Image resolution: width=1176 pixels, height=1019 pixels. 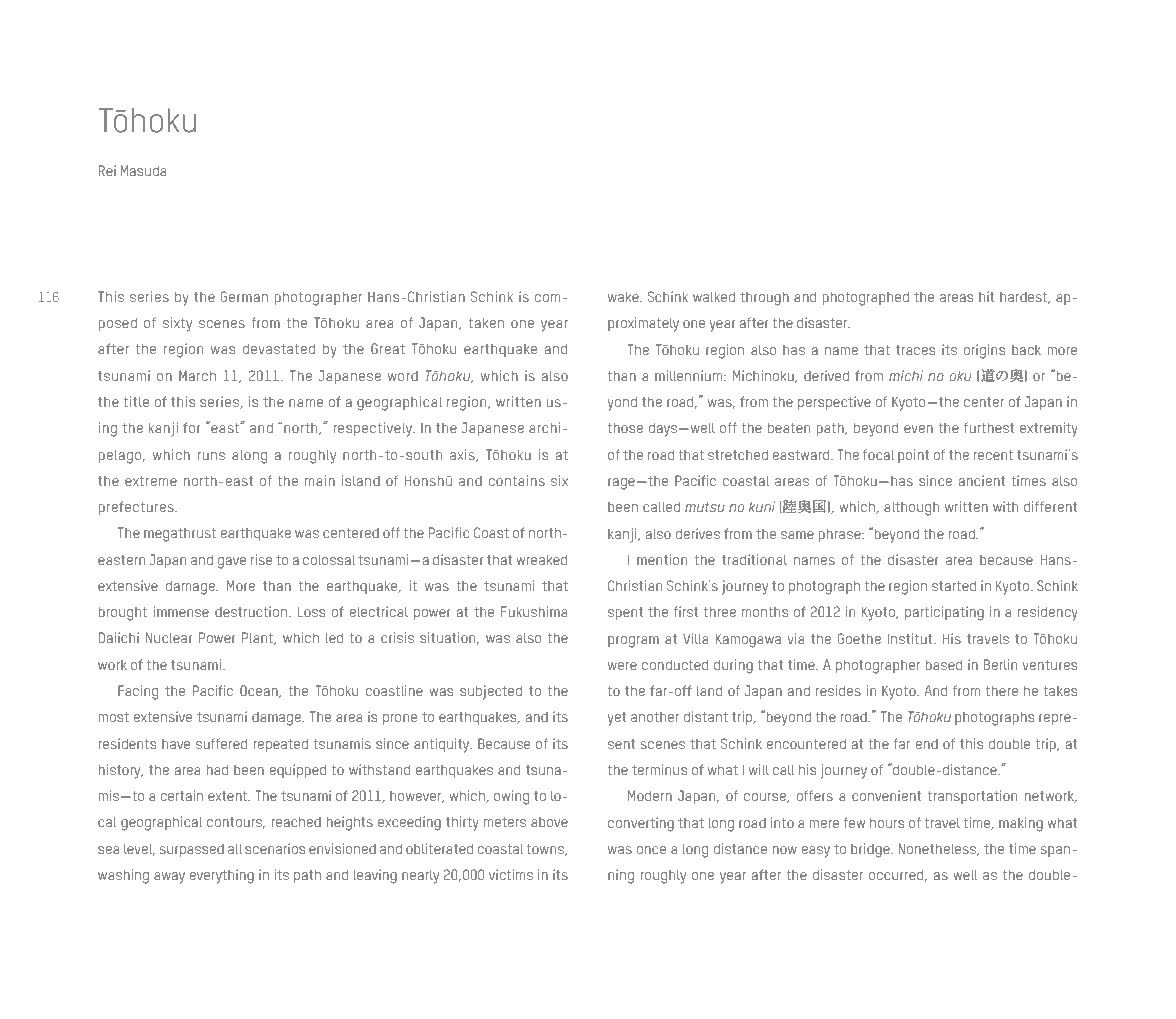 What do you see at coordinates (915, 350) in the screenshot?
I see `traces` at bounding box center [915, 350].
